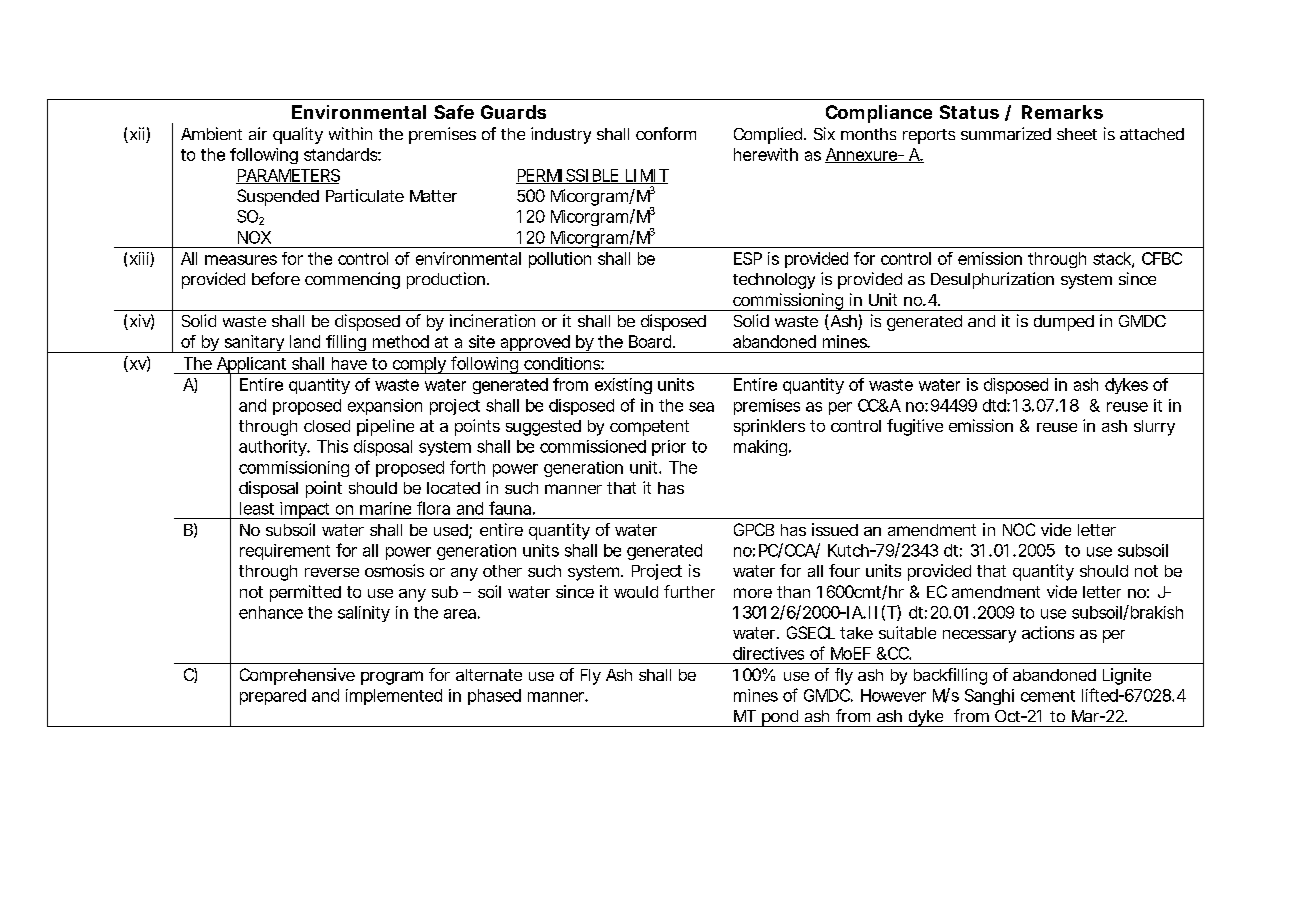  What do you see at coordinates (327, 426) in the document?
I see `closed` at bounding box center [327, 426].
